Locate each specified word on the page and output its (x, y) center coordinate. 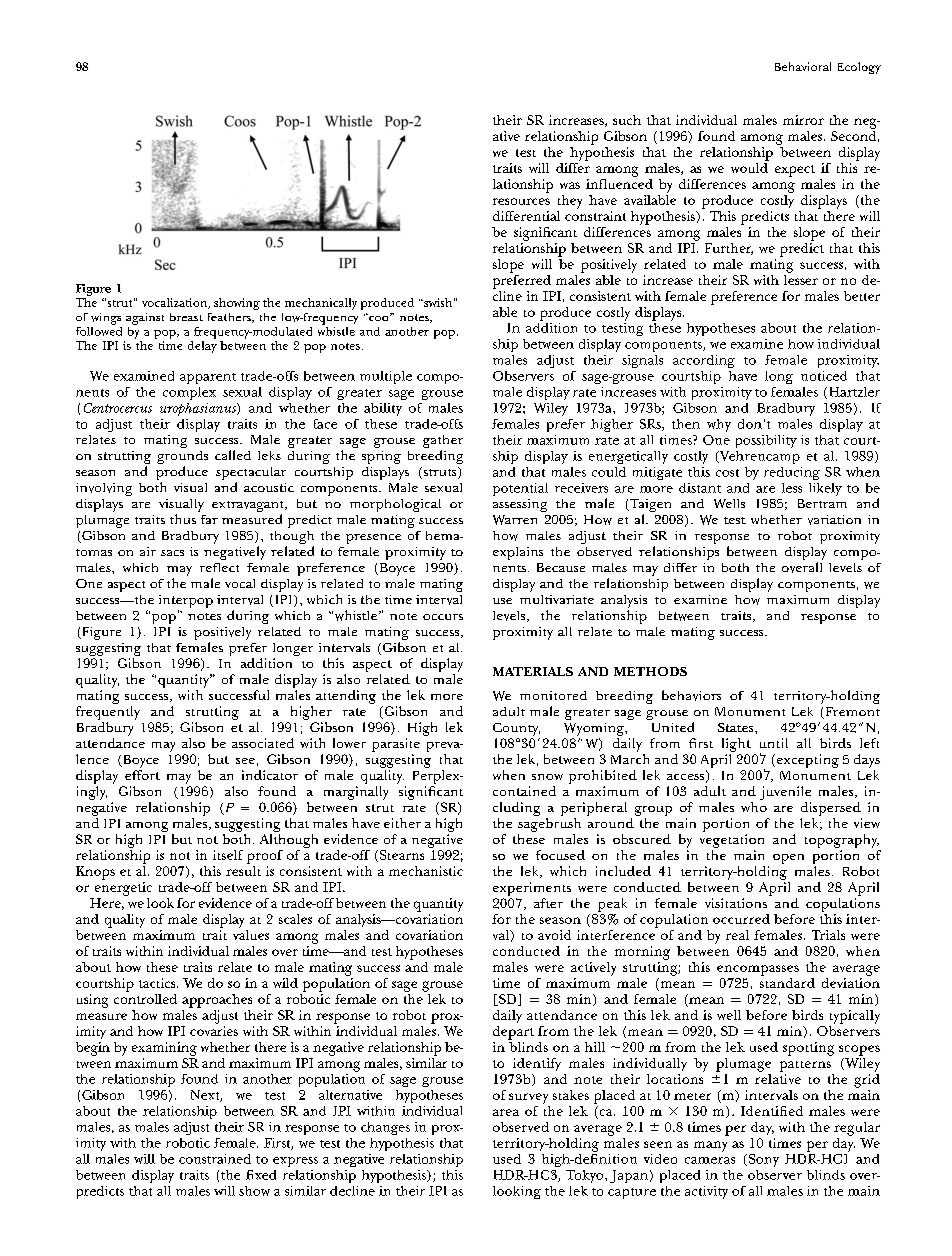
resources (521, 201)
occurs (443, 617)
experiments (532, 889)
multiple (386, 377)
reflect (219, 567)
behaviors (691, 695)
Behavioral (803, 66)
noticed (824, 376)
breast (186, 317)
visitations (736, 903)
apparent (208, 378)
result (243, 871)
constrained (215, 1159)
